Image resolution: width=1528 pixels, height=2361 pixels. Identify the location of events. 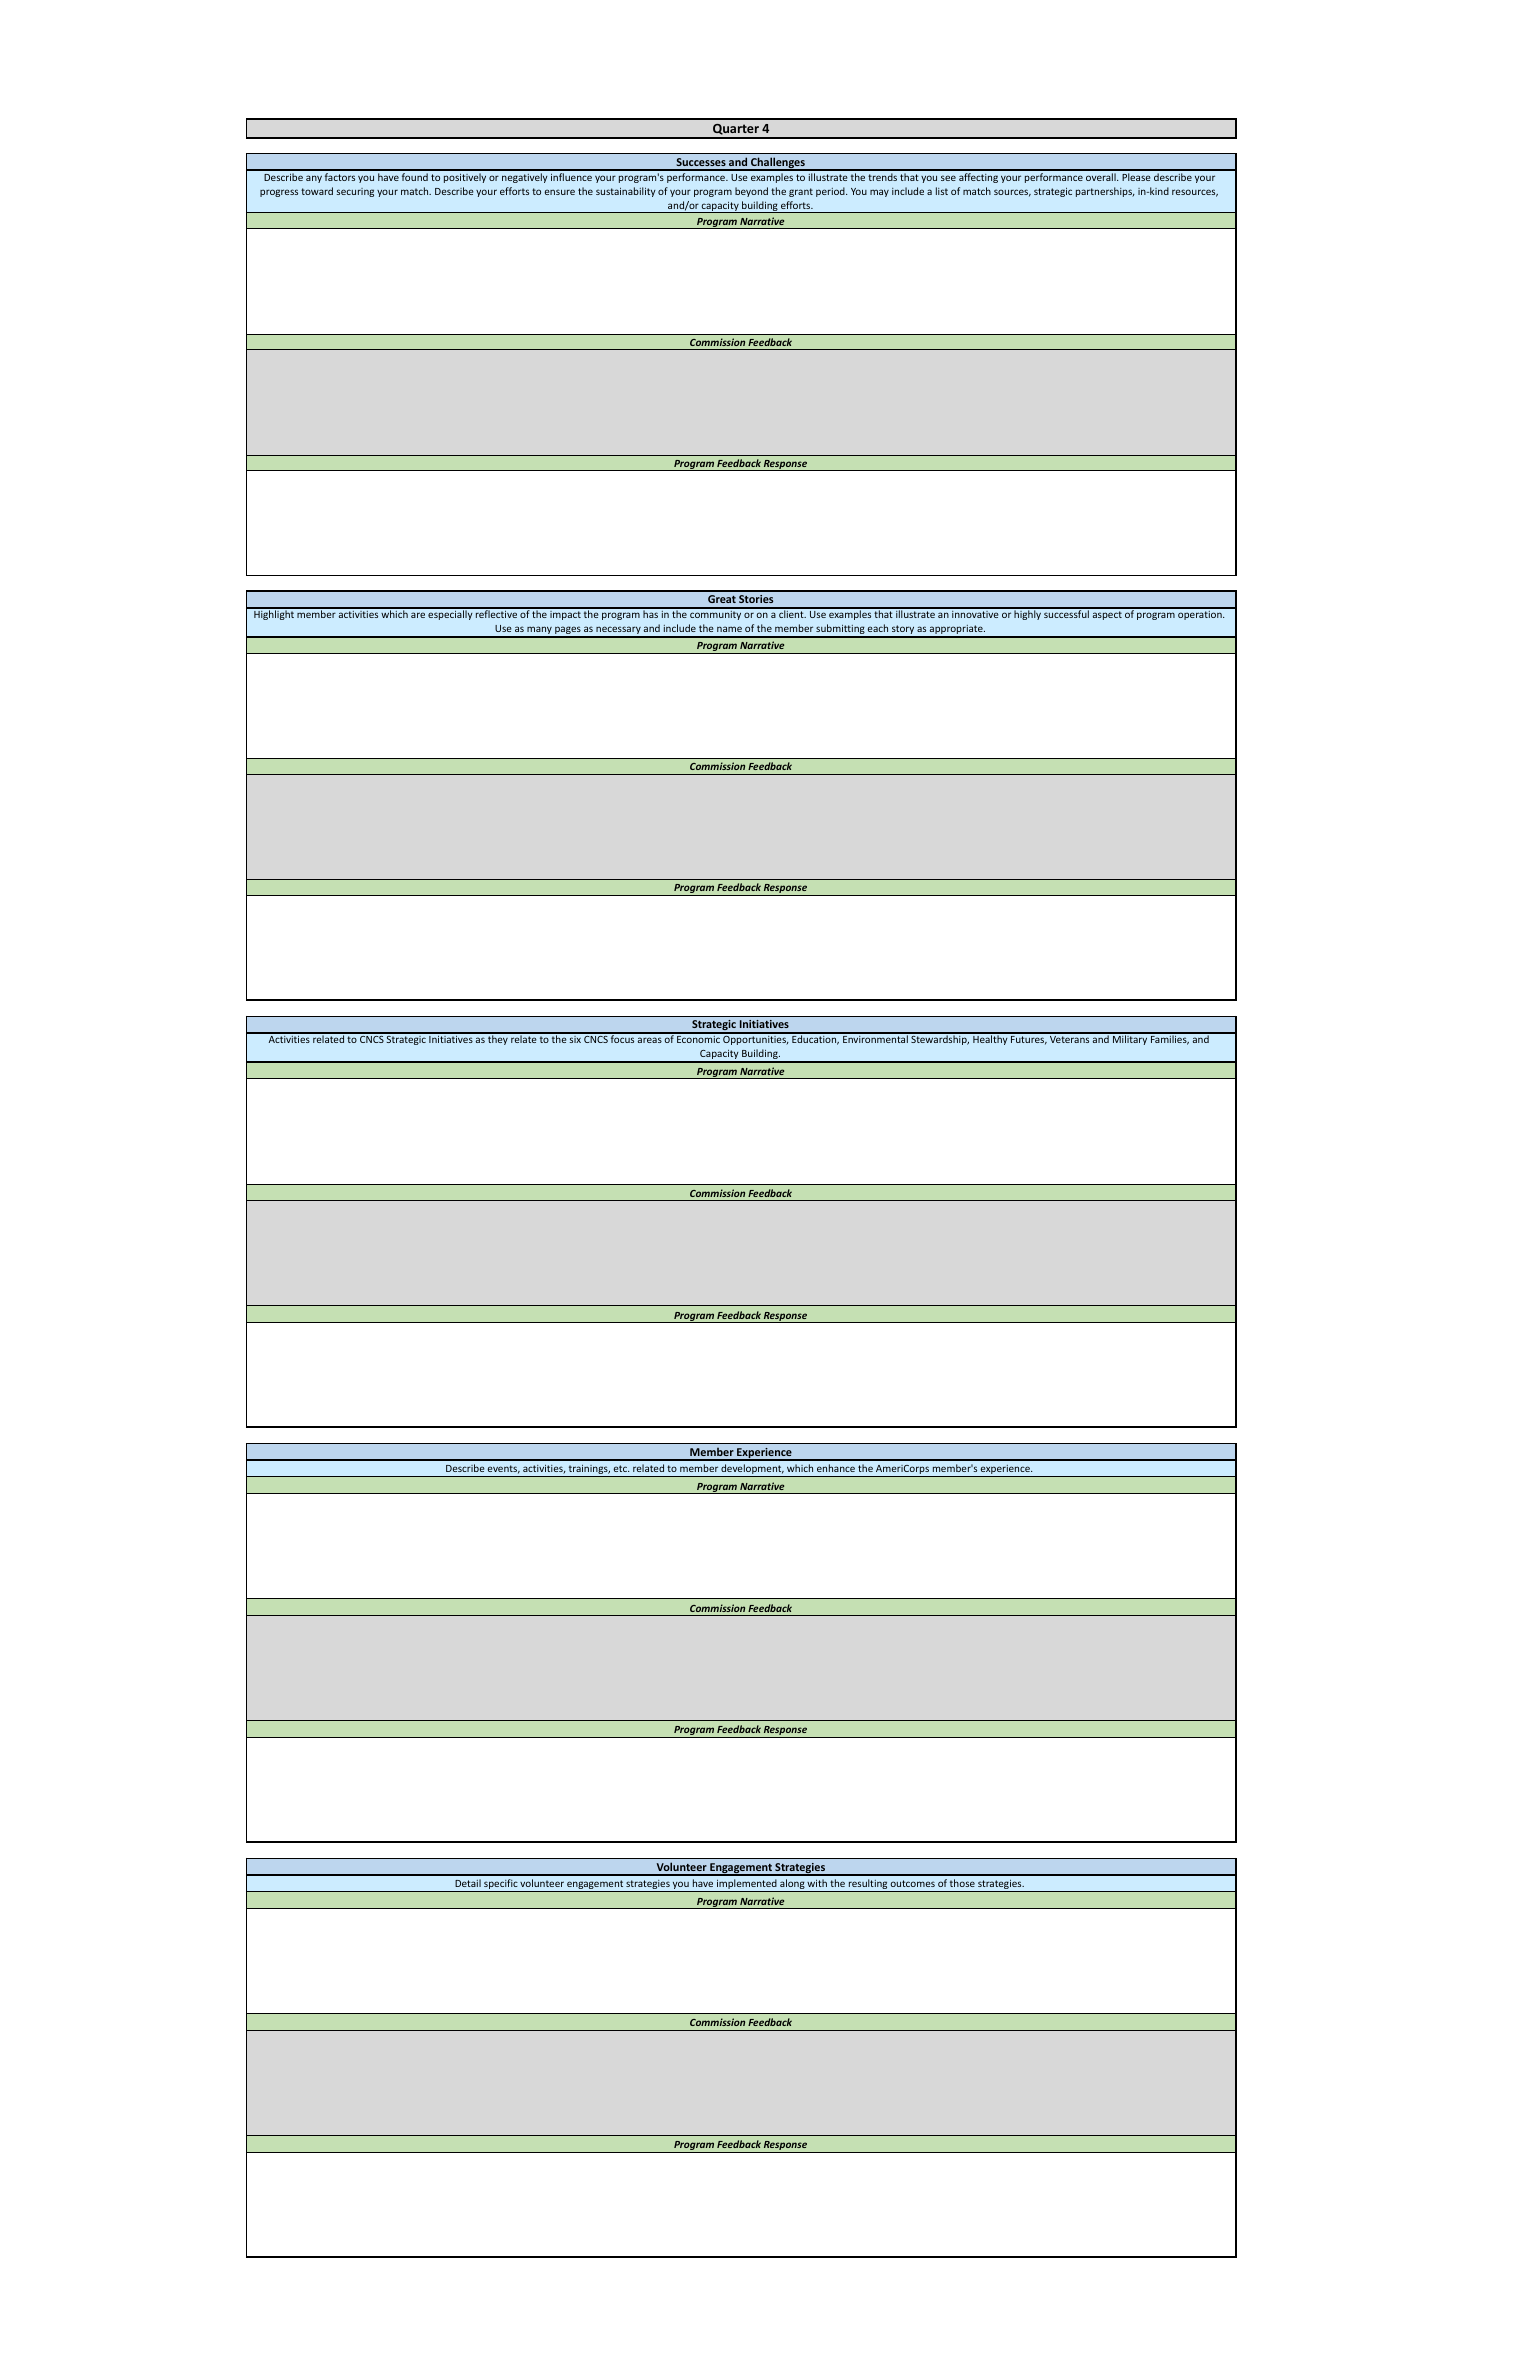
(504, 1469).
